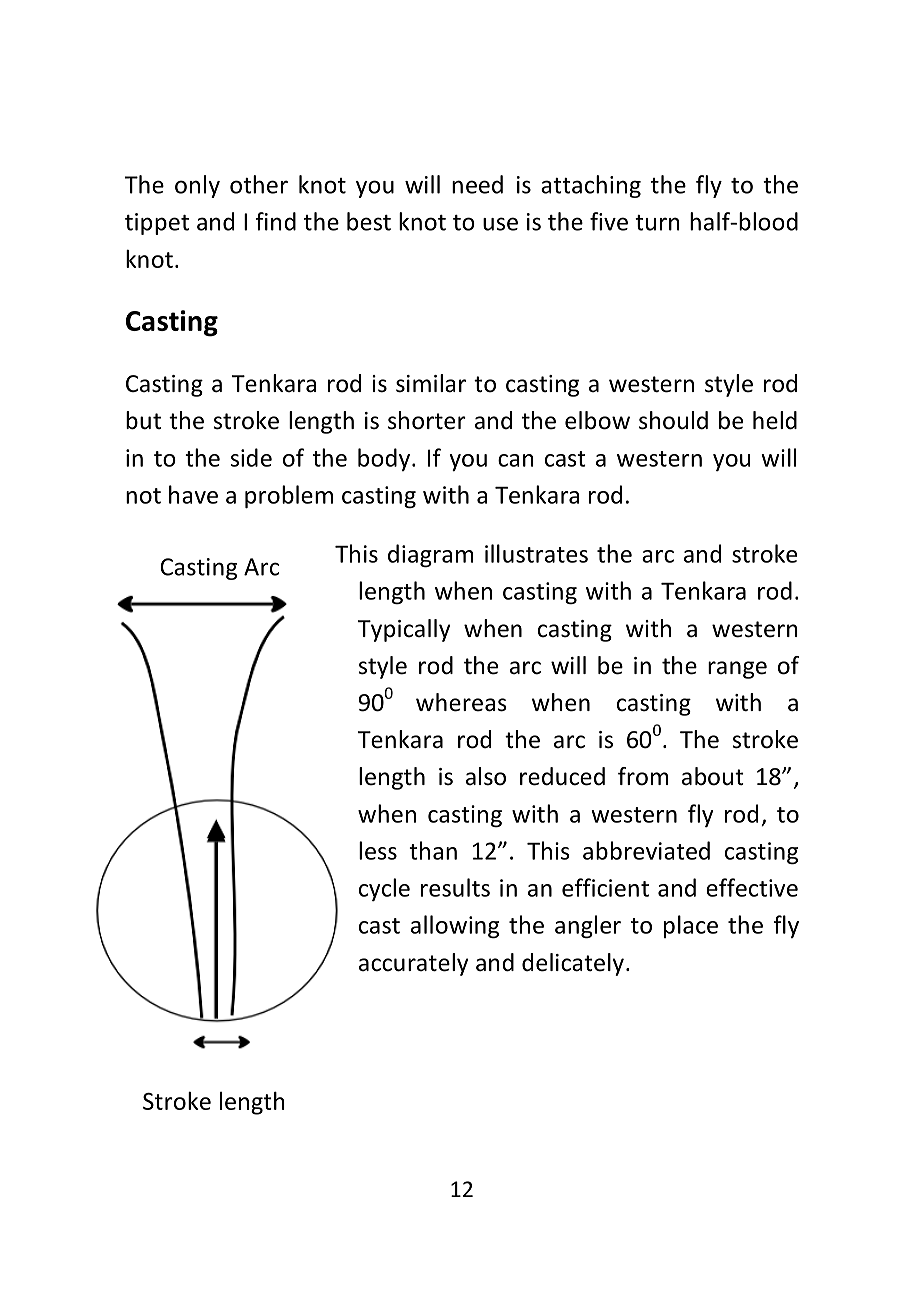 The height and width of the screenshot is (1311, 924). What do you see at coordinates (477, 184) in the screenshot?
I see `need` at bounding box center [477, 184].
